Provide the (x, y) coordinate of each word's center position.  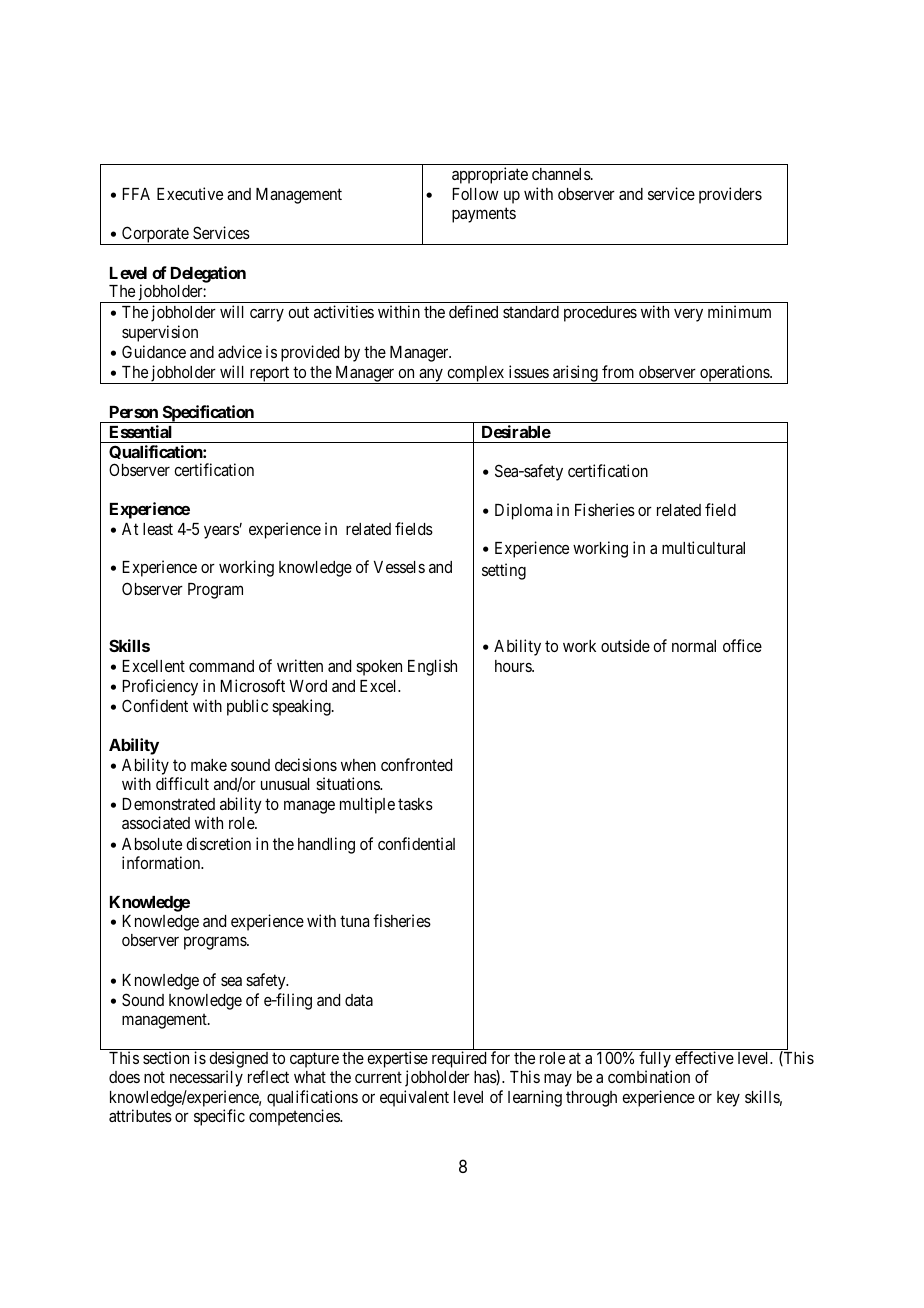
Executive (190, 193)
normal (694, 646)
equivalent (414, 1098)
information (162, 862)
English (432, 667)
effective (704, 1057)
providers (730, 195)
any (431, 376)
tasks (415, 804)
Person (134, 412)
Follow (476, 194)
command (221, 666)
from (618, 371)
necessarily (206, 1078)
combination (649, 1076)
